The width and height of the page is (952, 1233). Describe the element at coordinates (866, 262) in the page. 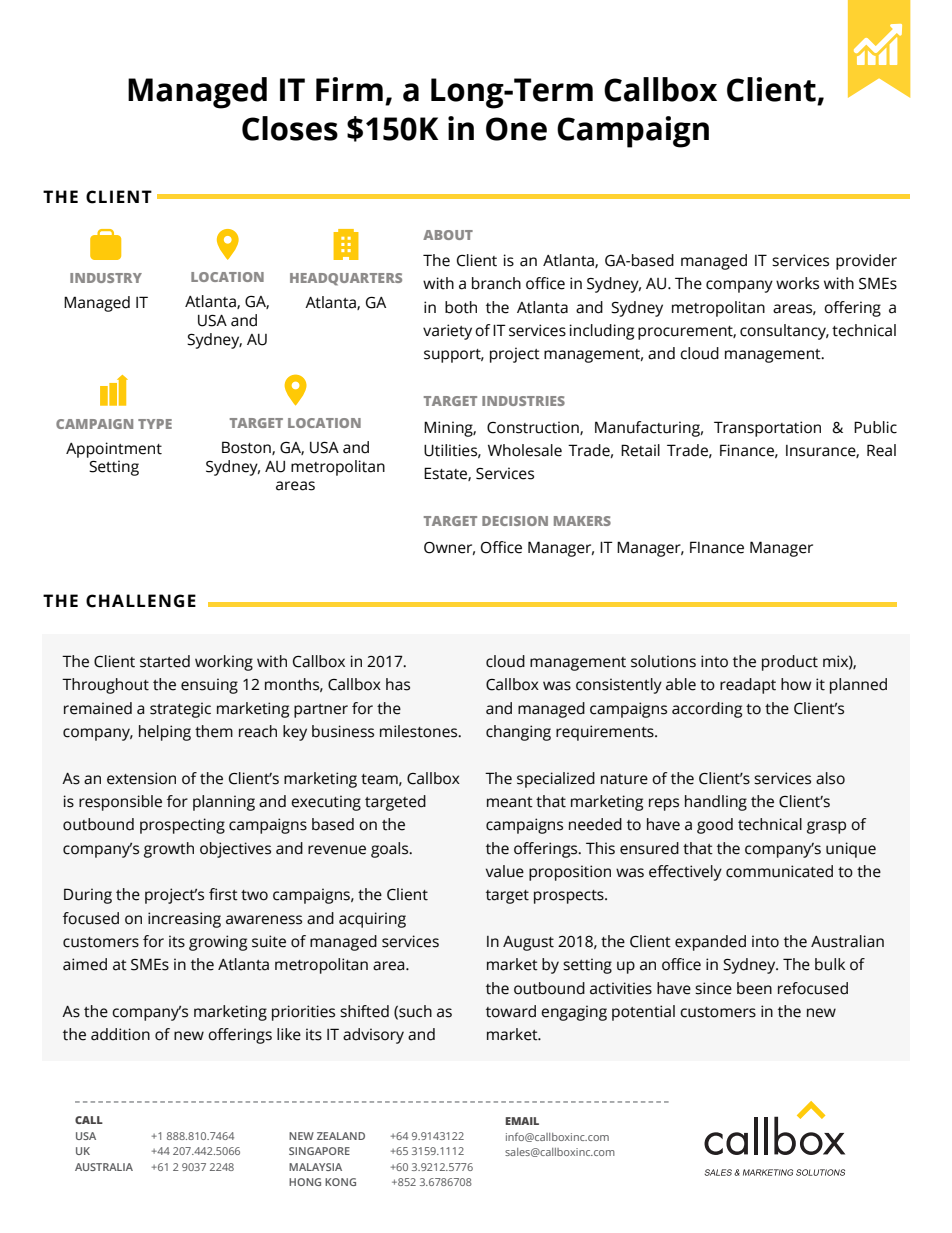

I see `provider` at that location.
